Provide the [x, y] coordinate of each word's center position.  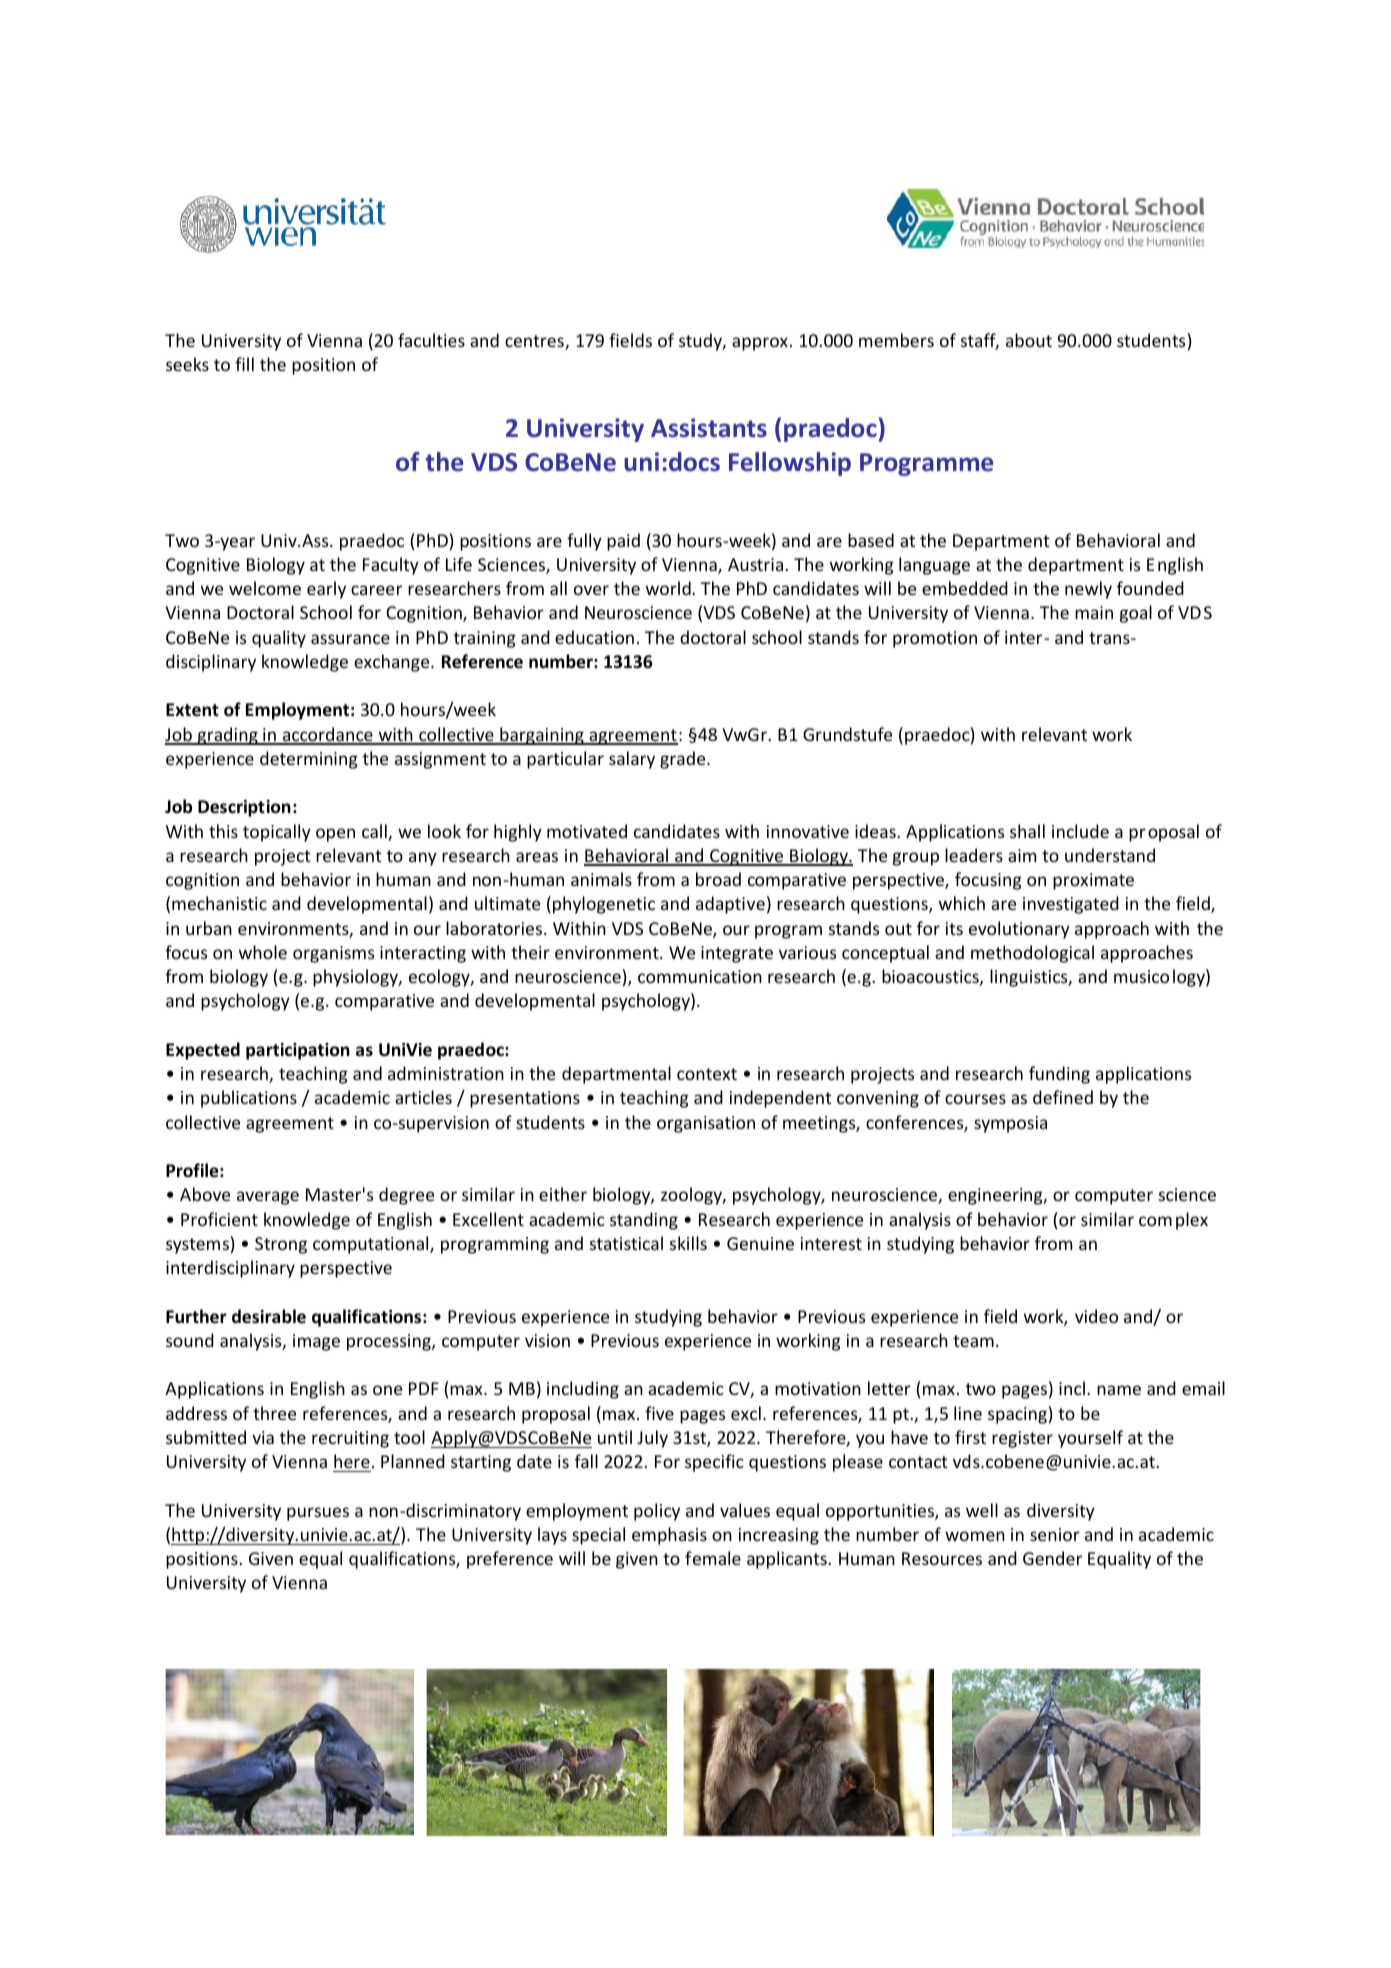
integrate [737, 954]
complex [1173, 1221]
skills [688, 1243]
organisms [333, 954]
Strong [281, 1245]
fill [244, 364]
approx [760, 344]
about [1029, 340]
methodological [1032, 954]
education [594, 637]
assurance [350, 639]
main [1094, 612]
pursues [318, 1514]
